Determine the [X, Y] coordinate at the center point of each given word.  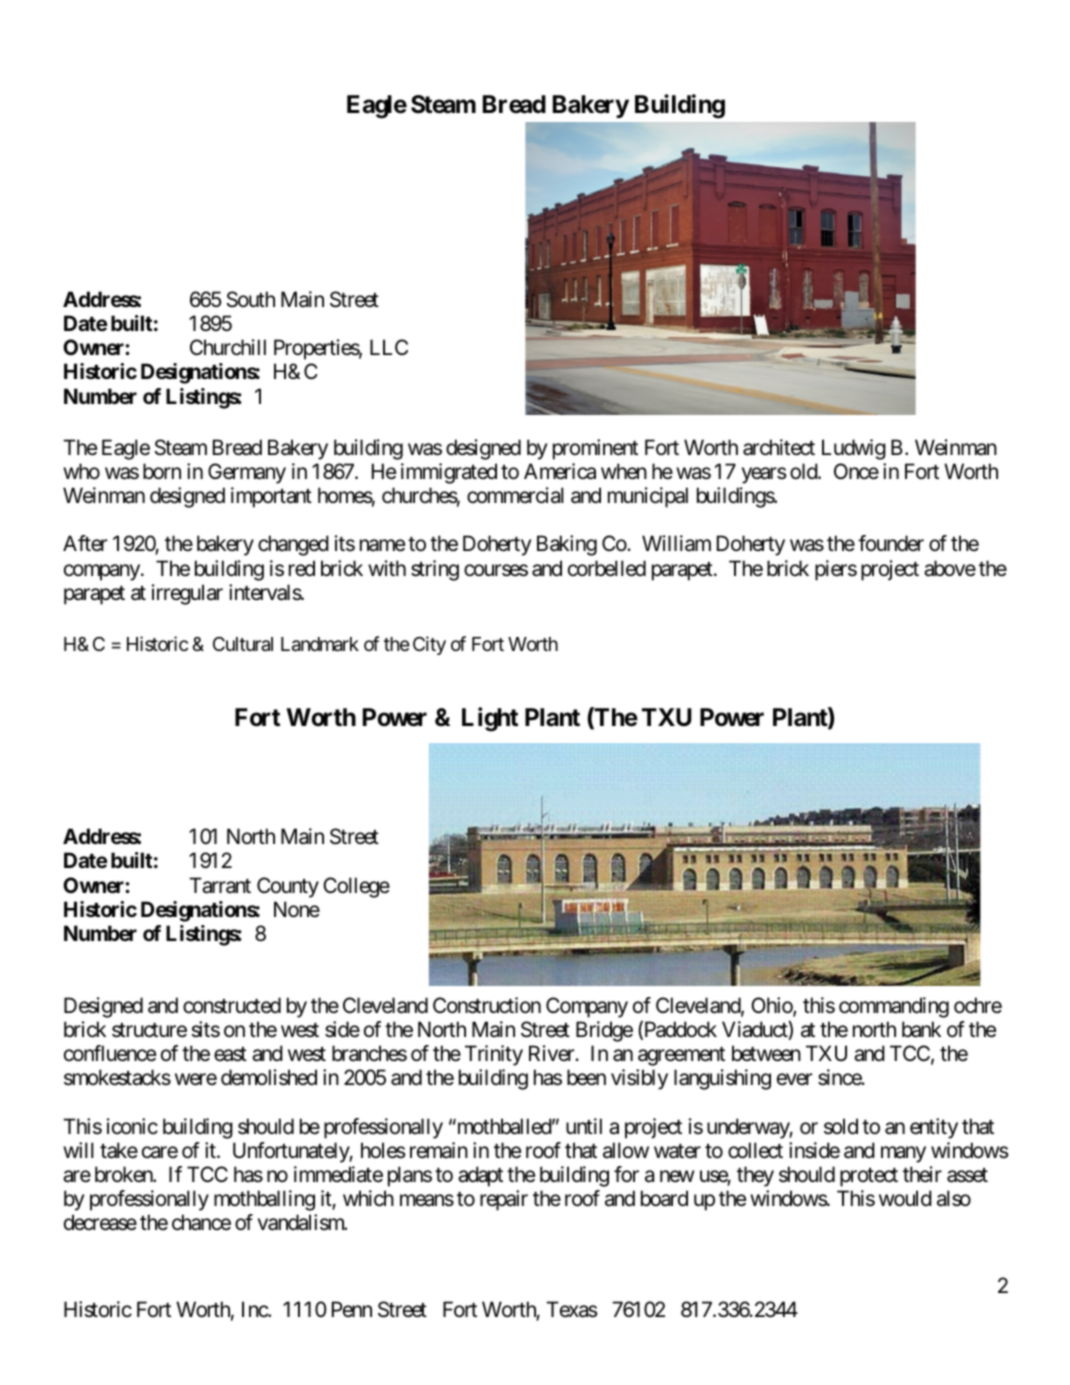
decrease [100, 1222]
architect [779, 447]
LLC [389, 347]
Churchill [228, 347]
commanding [894, 1007]
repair [504, 1200]
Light [490, 719]
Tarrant [220, 885]
